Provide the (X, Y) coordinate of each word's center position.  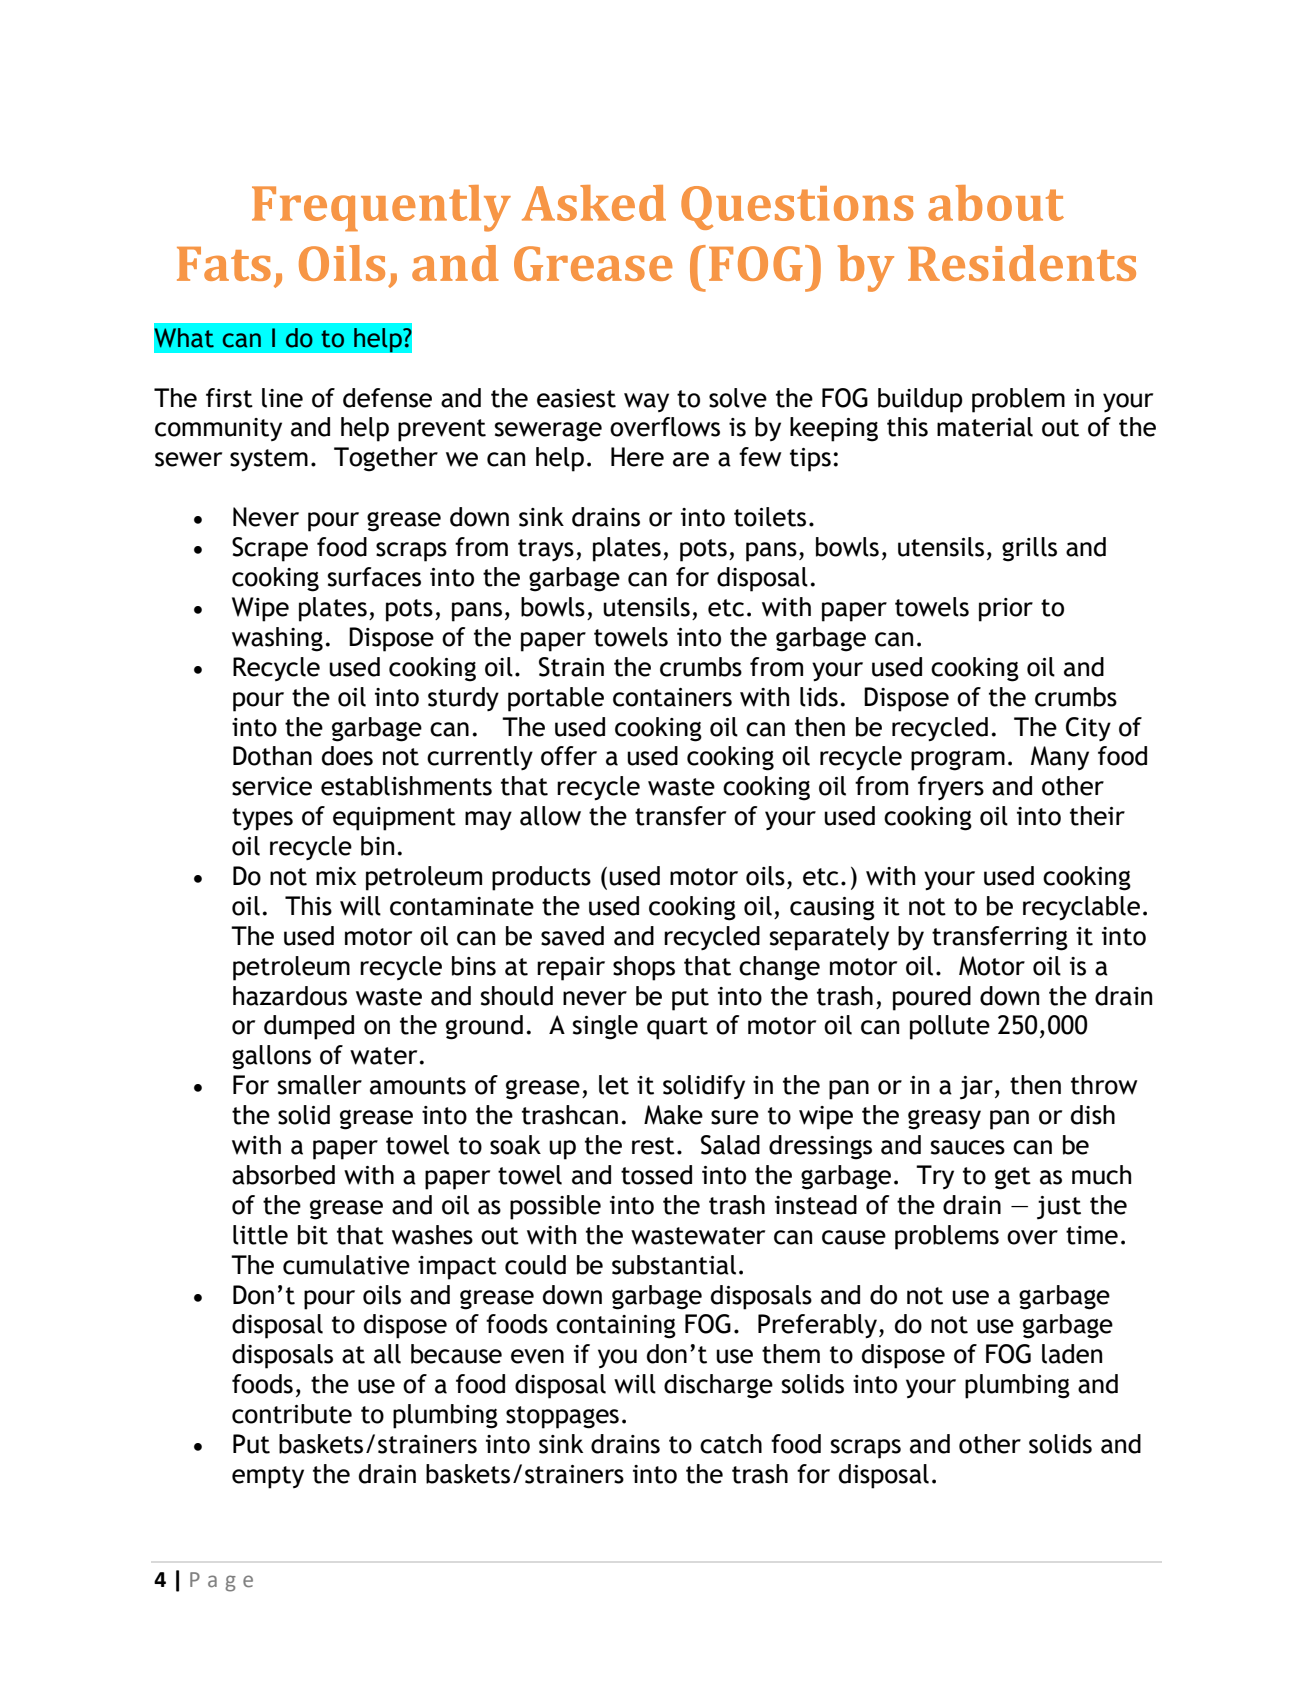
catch (731, 1444)
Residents (1022, 263)
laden (1072, 1354)
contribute (292, 1414)
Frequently (381, 208)
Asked (594, 203)
